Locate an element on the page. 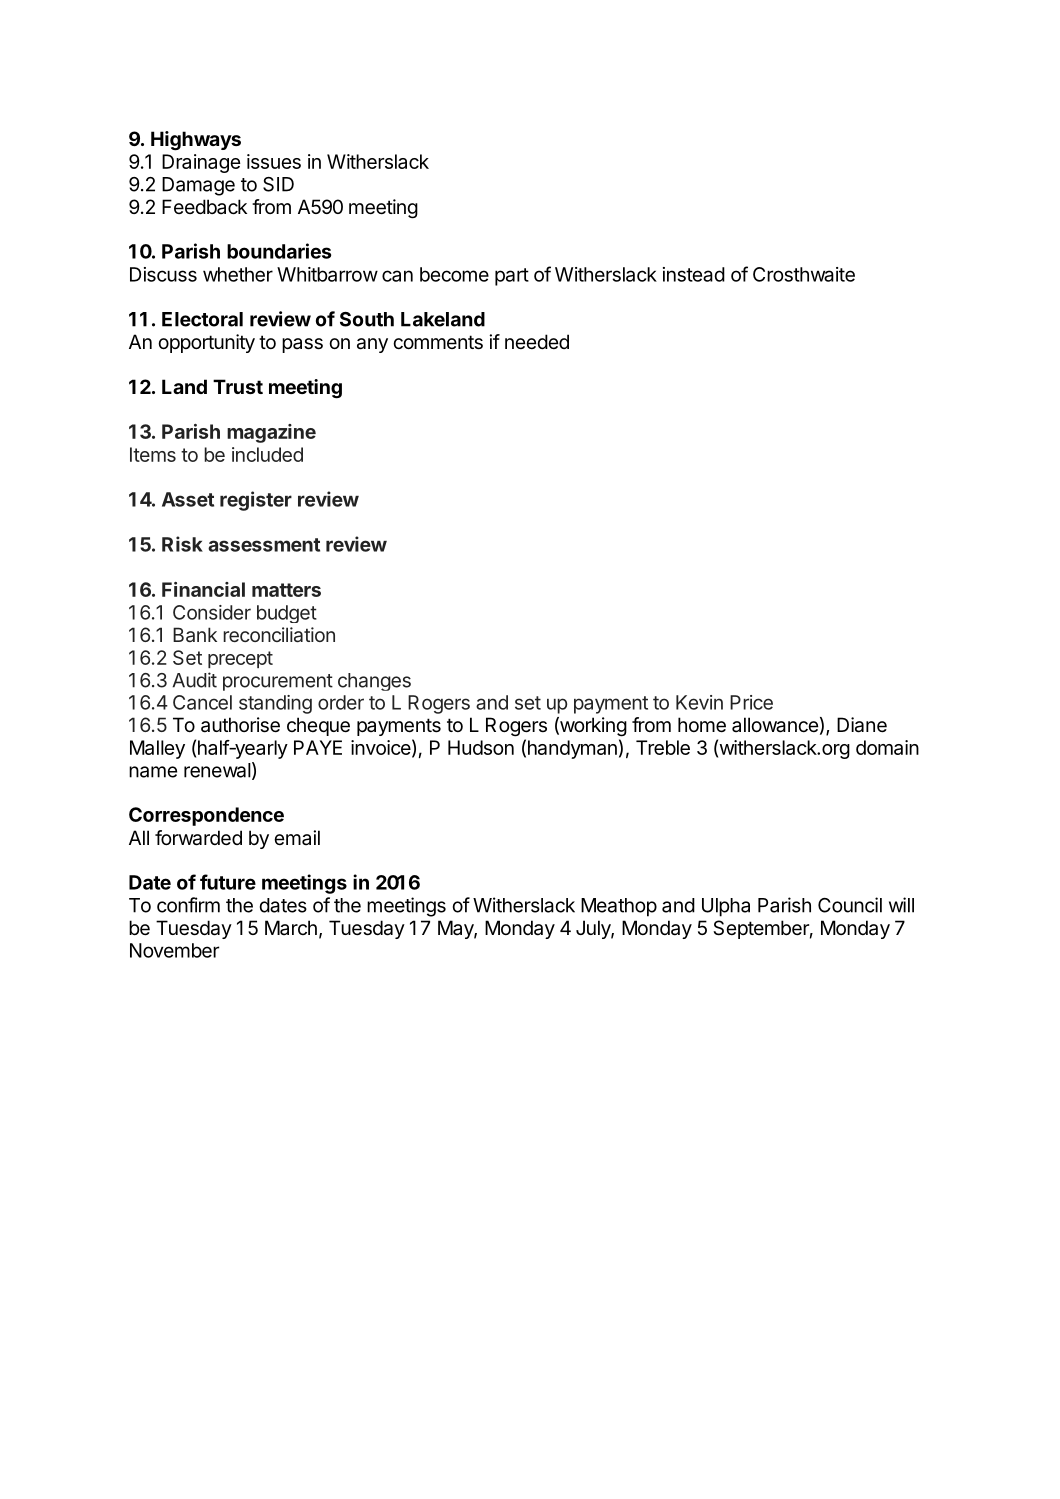  matters is located at coordinates (286, 590).
